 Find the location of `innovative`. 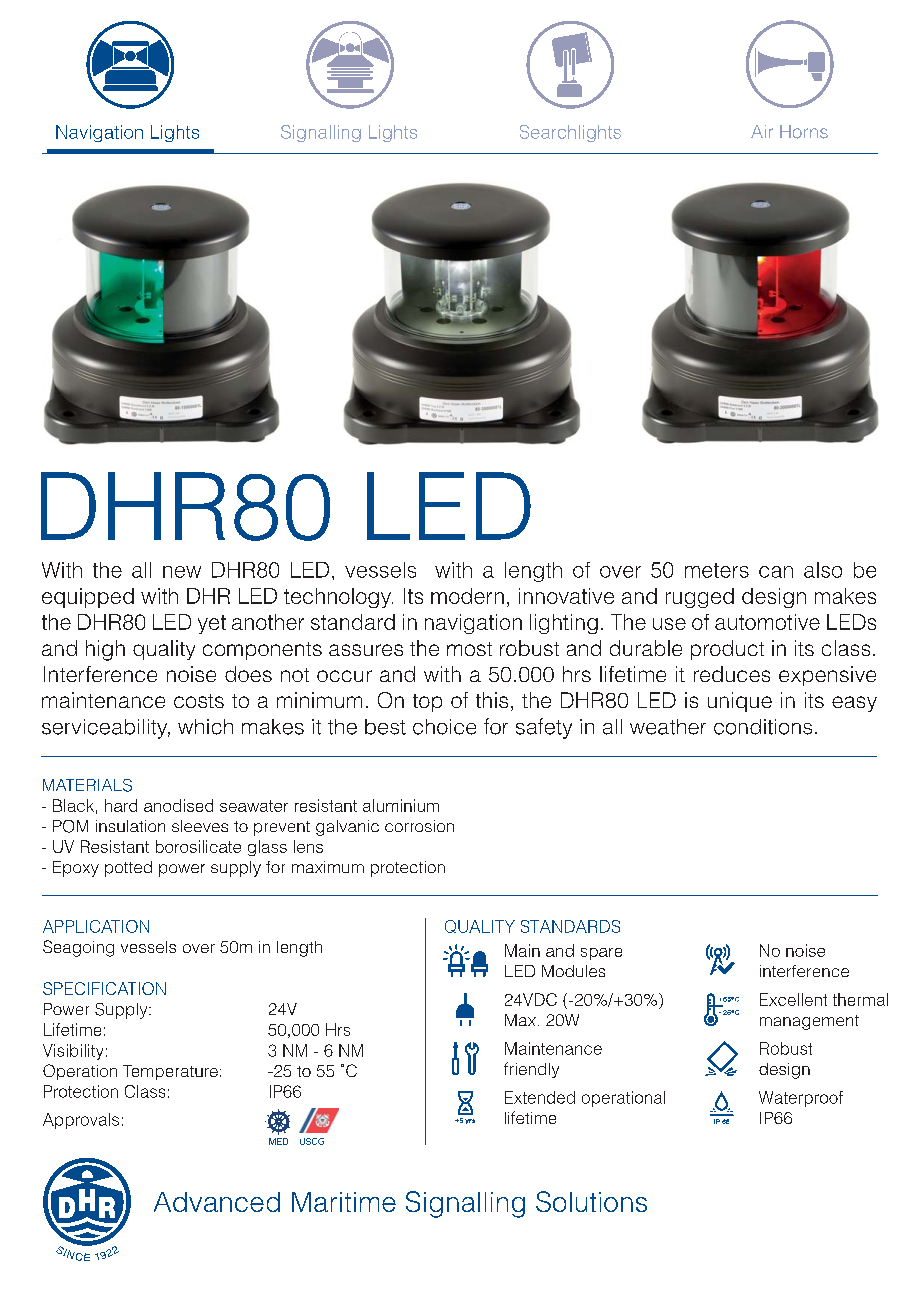

innovative is located at coordinates (566, 596).
